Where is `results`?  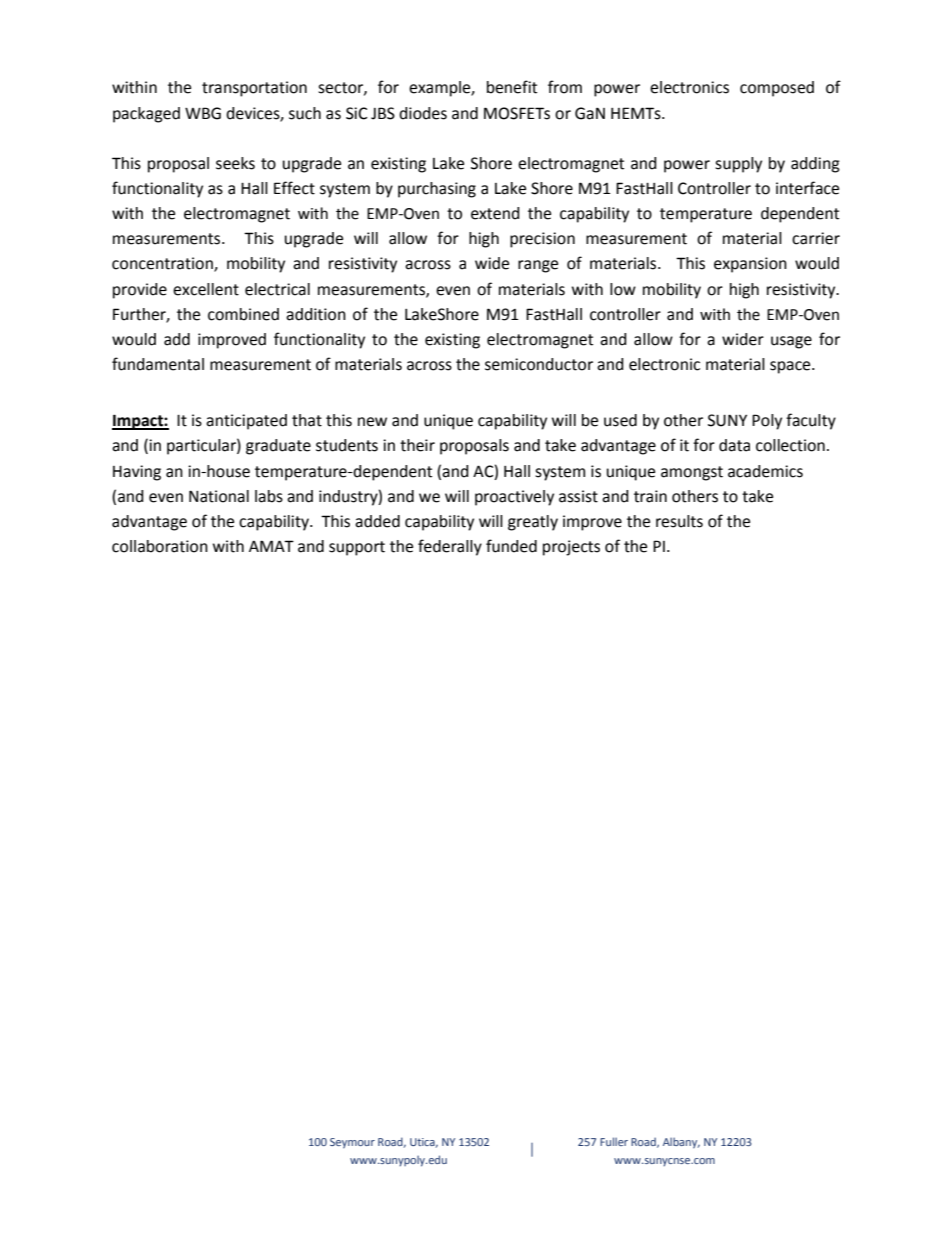
results is located at coordinates (679, 521).
